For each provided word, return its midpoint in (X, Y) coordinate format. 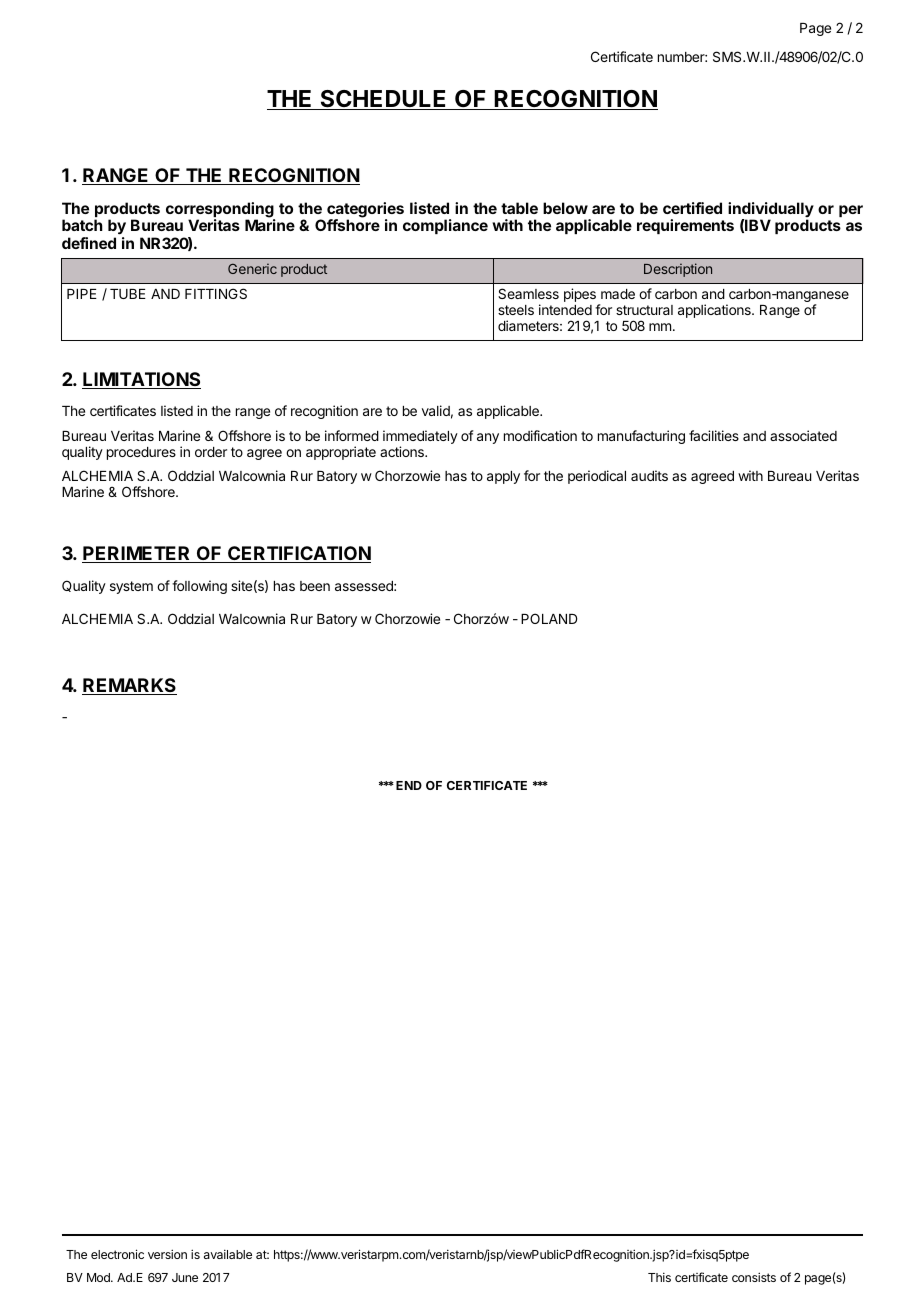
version (167, 1254)
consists (754, 1277)
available (228, 1254)
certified (692, 208)
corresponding (220, 211)
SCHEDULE (383, 100)
